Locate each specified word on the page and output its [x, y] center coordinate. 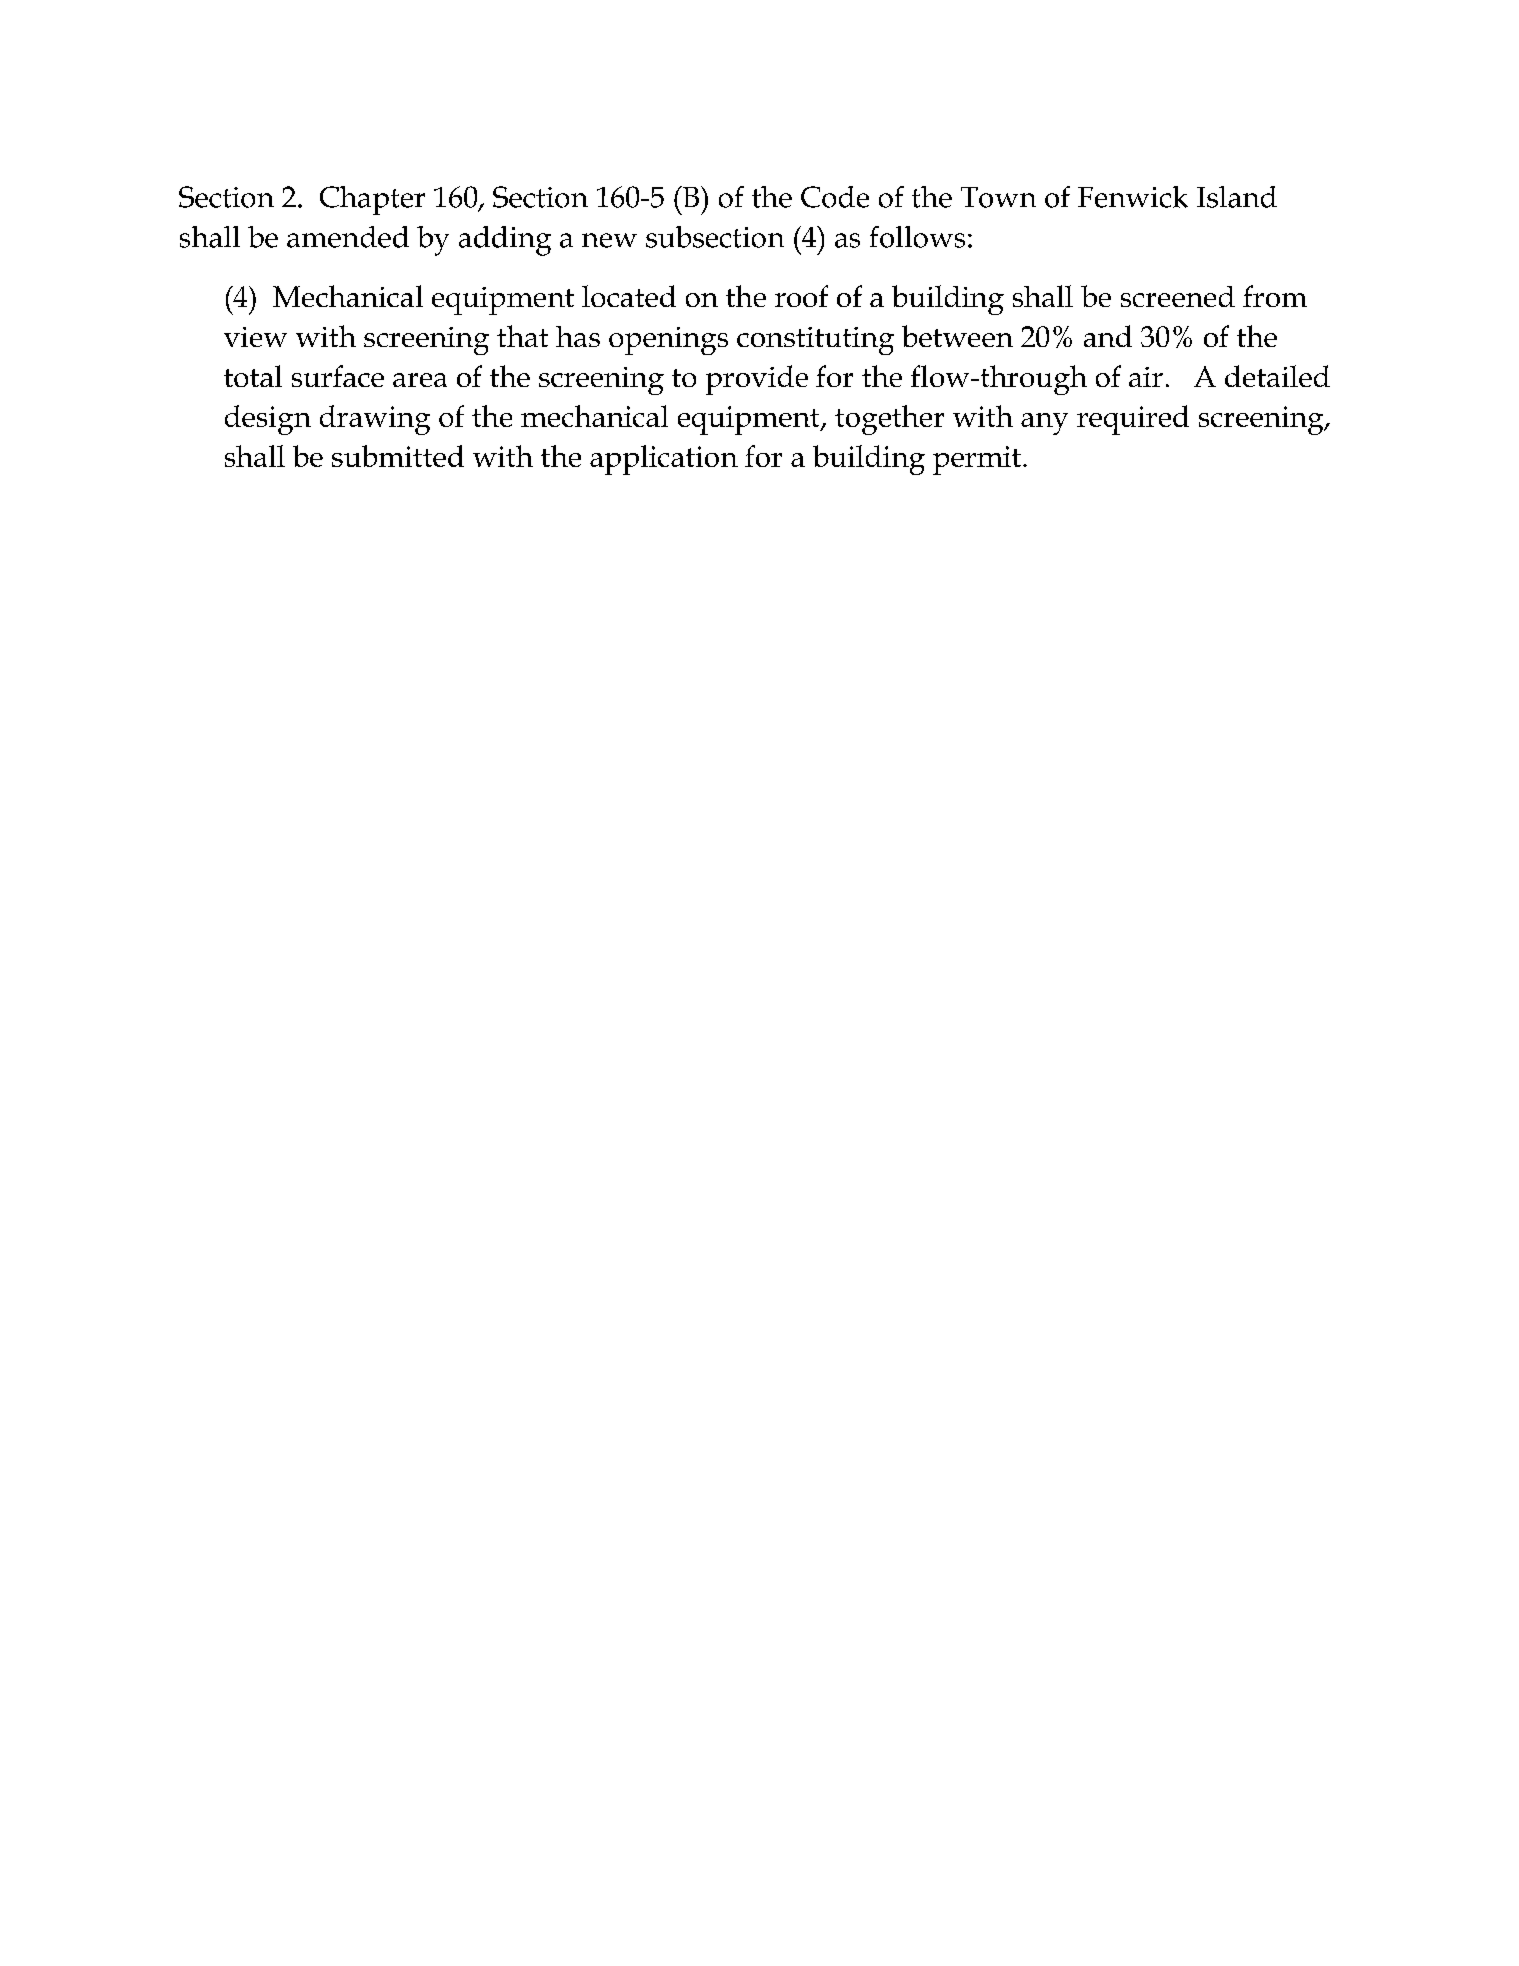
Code [835, 197]
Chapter [372, 200]
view [255, 337]
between [957, 336]
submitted [398, 456]
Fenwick [1133, 197]
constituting [815, 341]
